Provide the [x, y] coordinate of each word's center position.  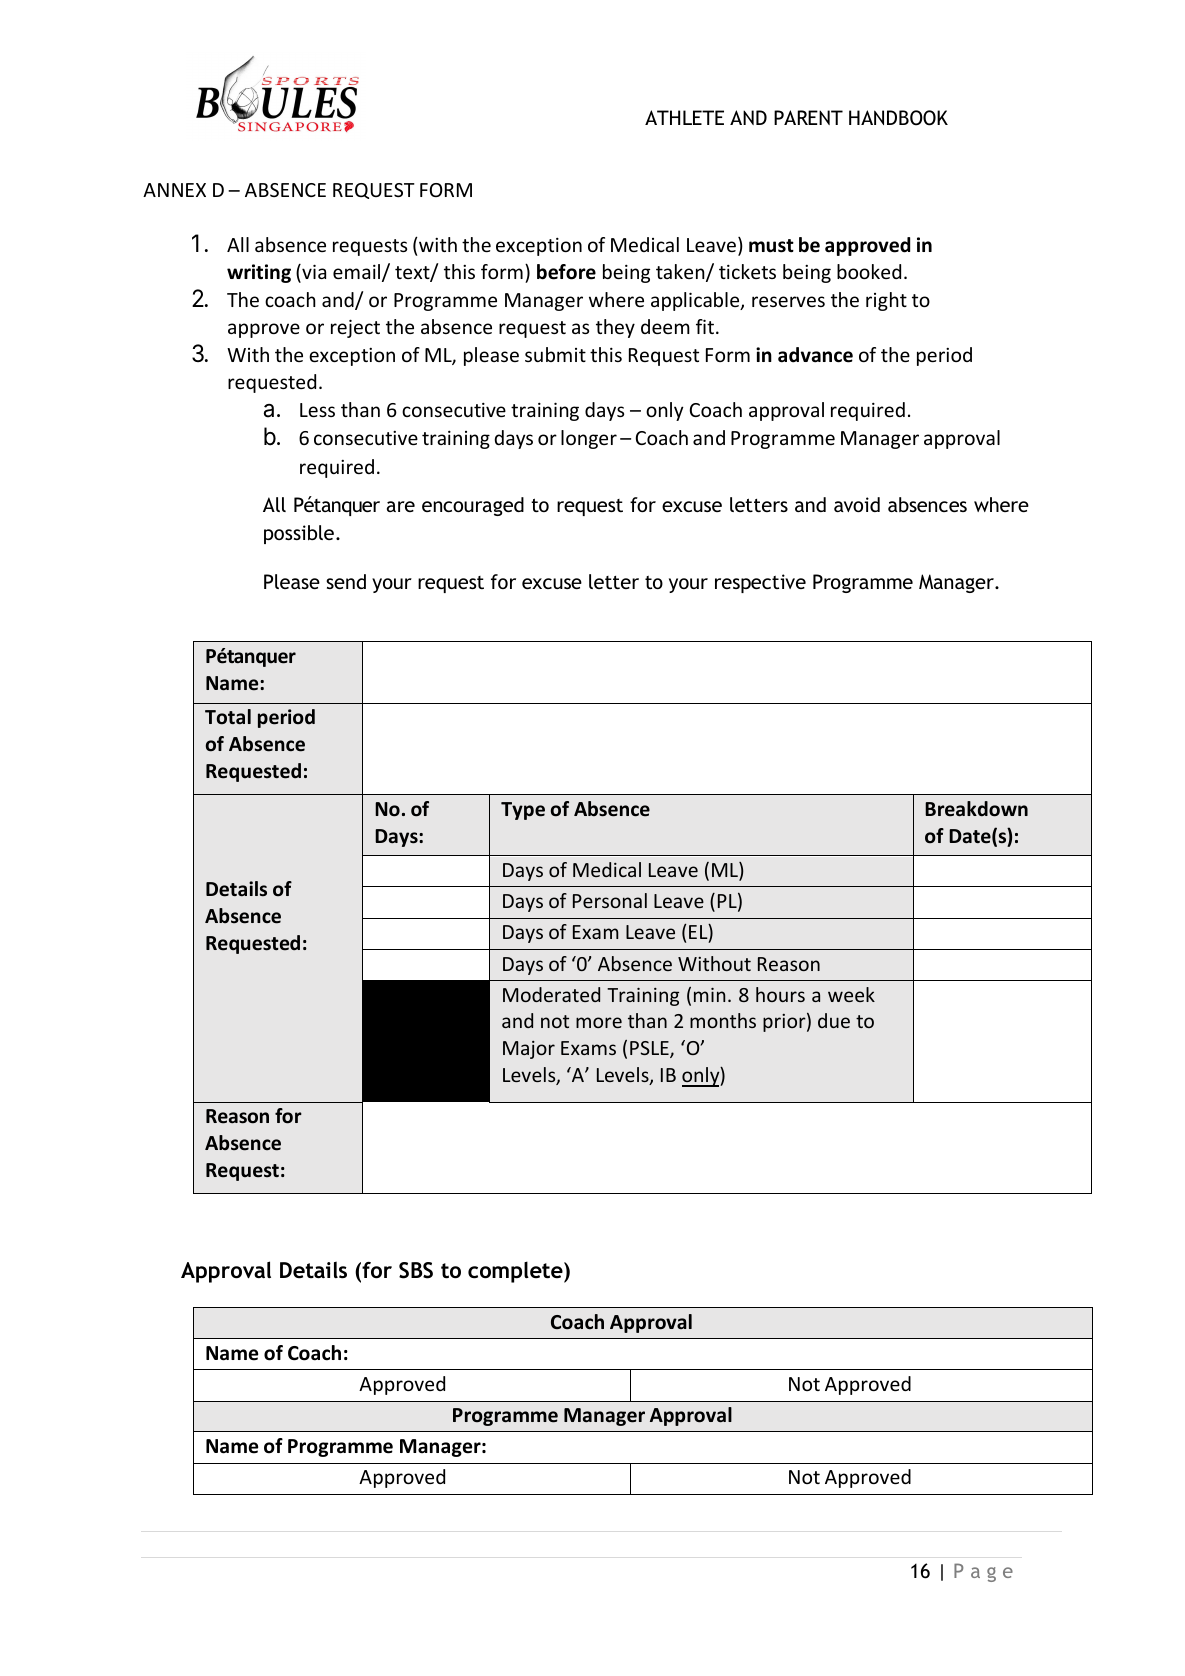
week [851, 994]
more [599, 1022]
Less [317, 410]
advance [815, 355]
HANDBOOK [898, 118]
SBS [416, 1270]
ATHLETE [684, 117]
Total [228, 717]
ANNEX [174, 190]
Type [523, 811]
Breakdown [976, 809]
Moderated [551, 994]
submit [555, 354]
